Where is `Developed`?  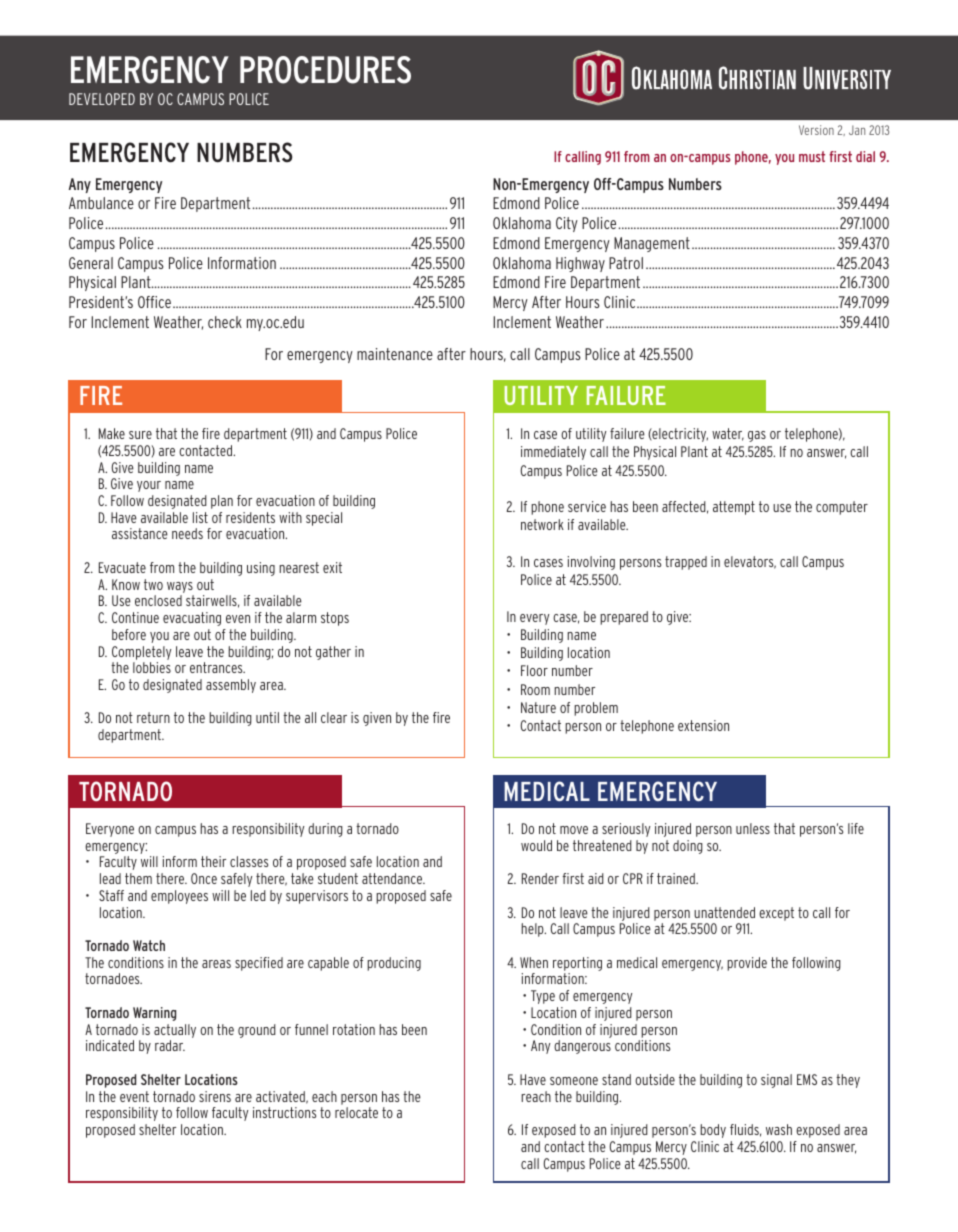 Developed is located at coordinates (102, 99).
